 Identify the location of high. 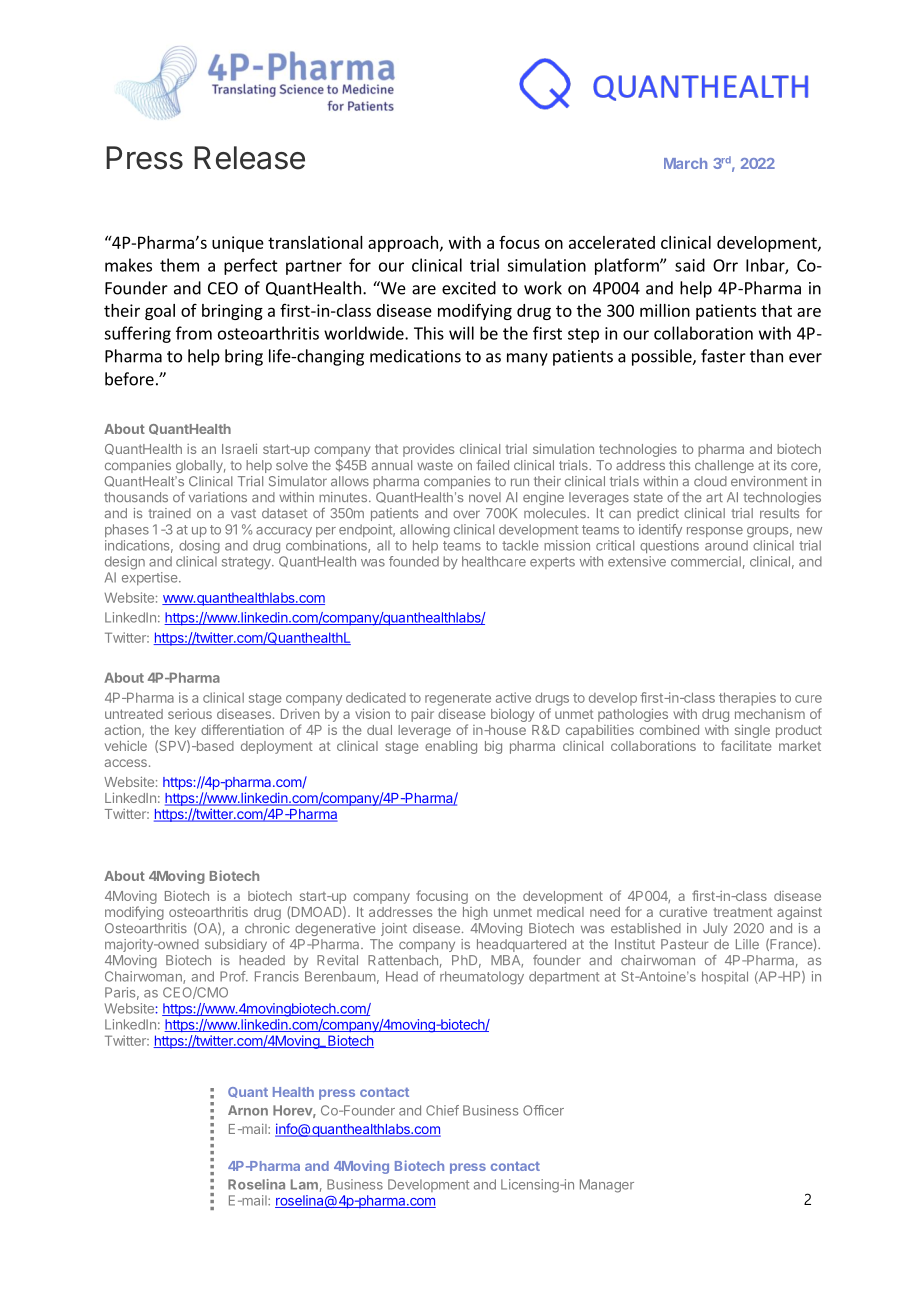
(475, 913).
